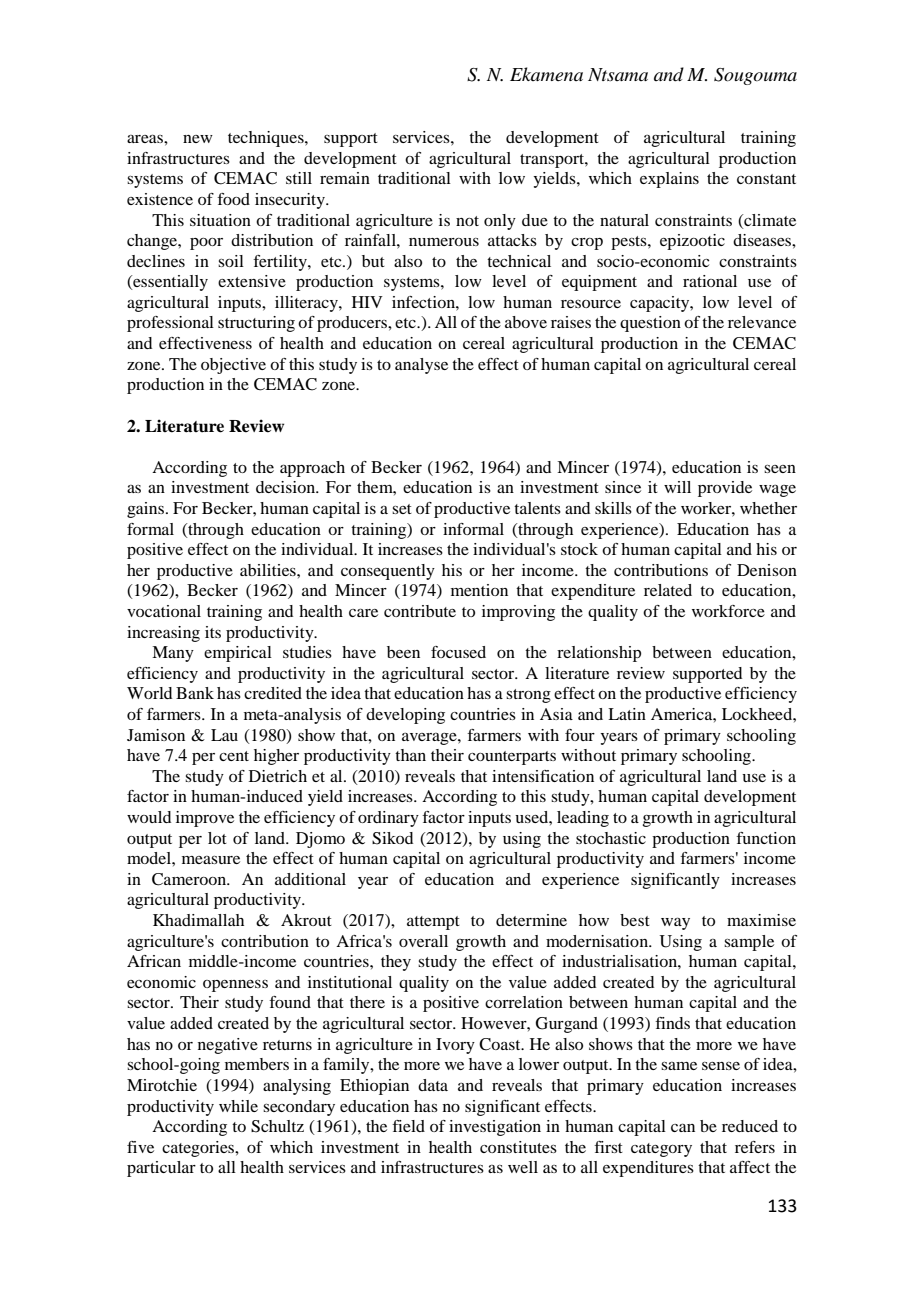  Describe the element at coordinates (495, 1128) in the screenshot. I see `investigation` at that location.
